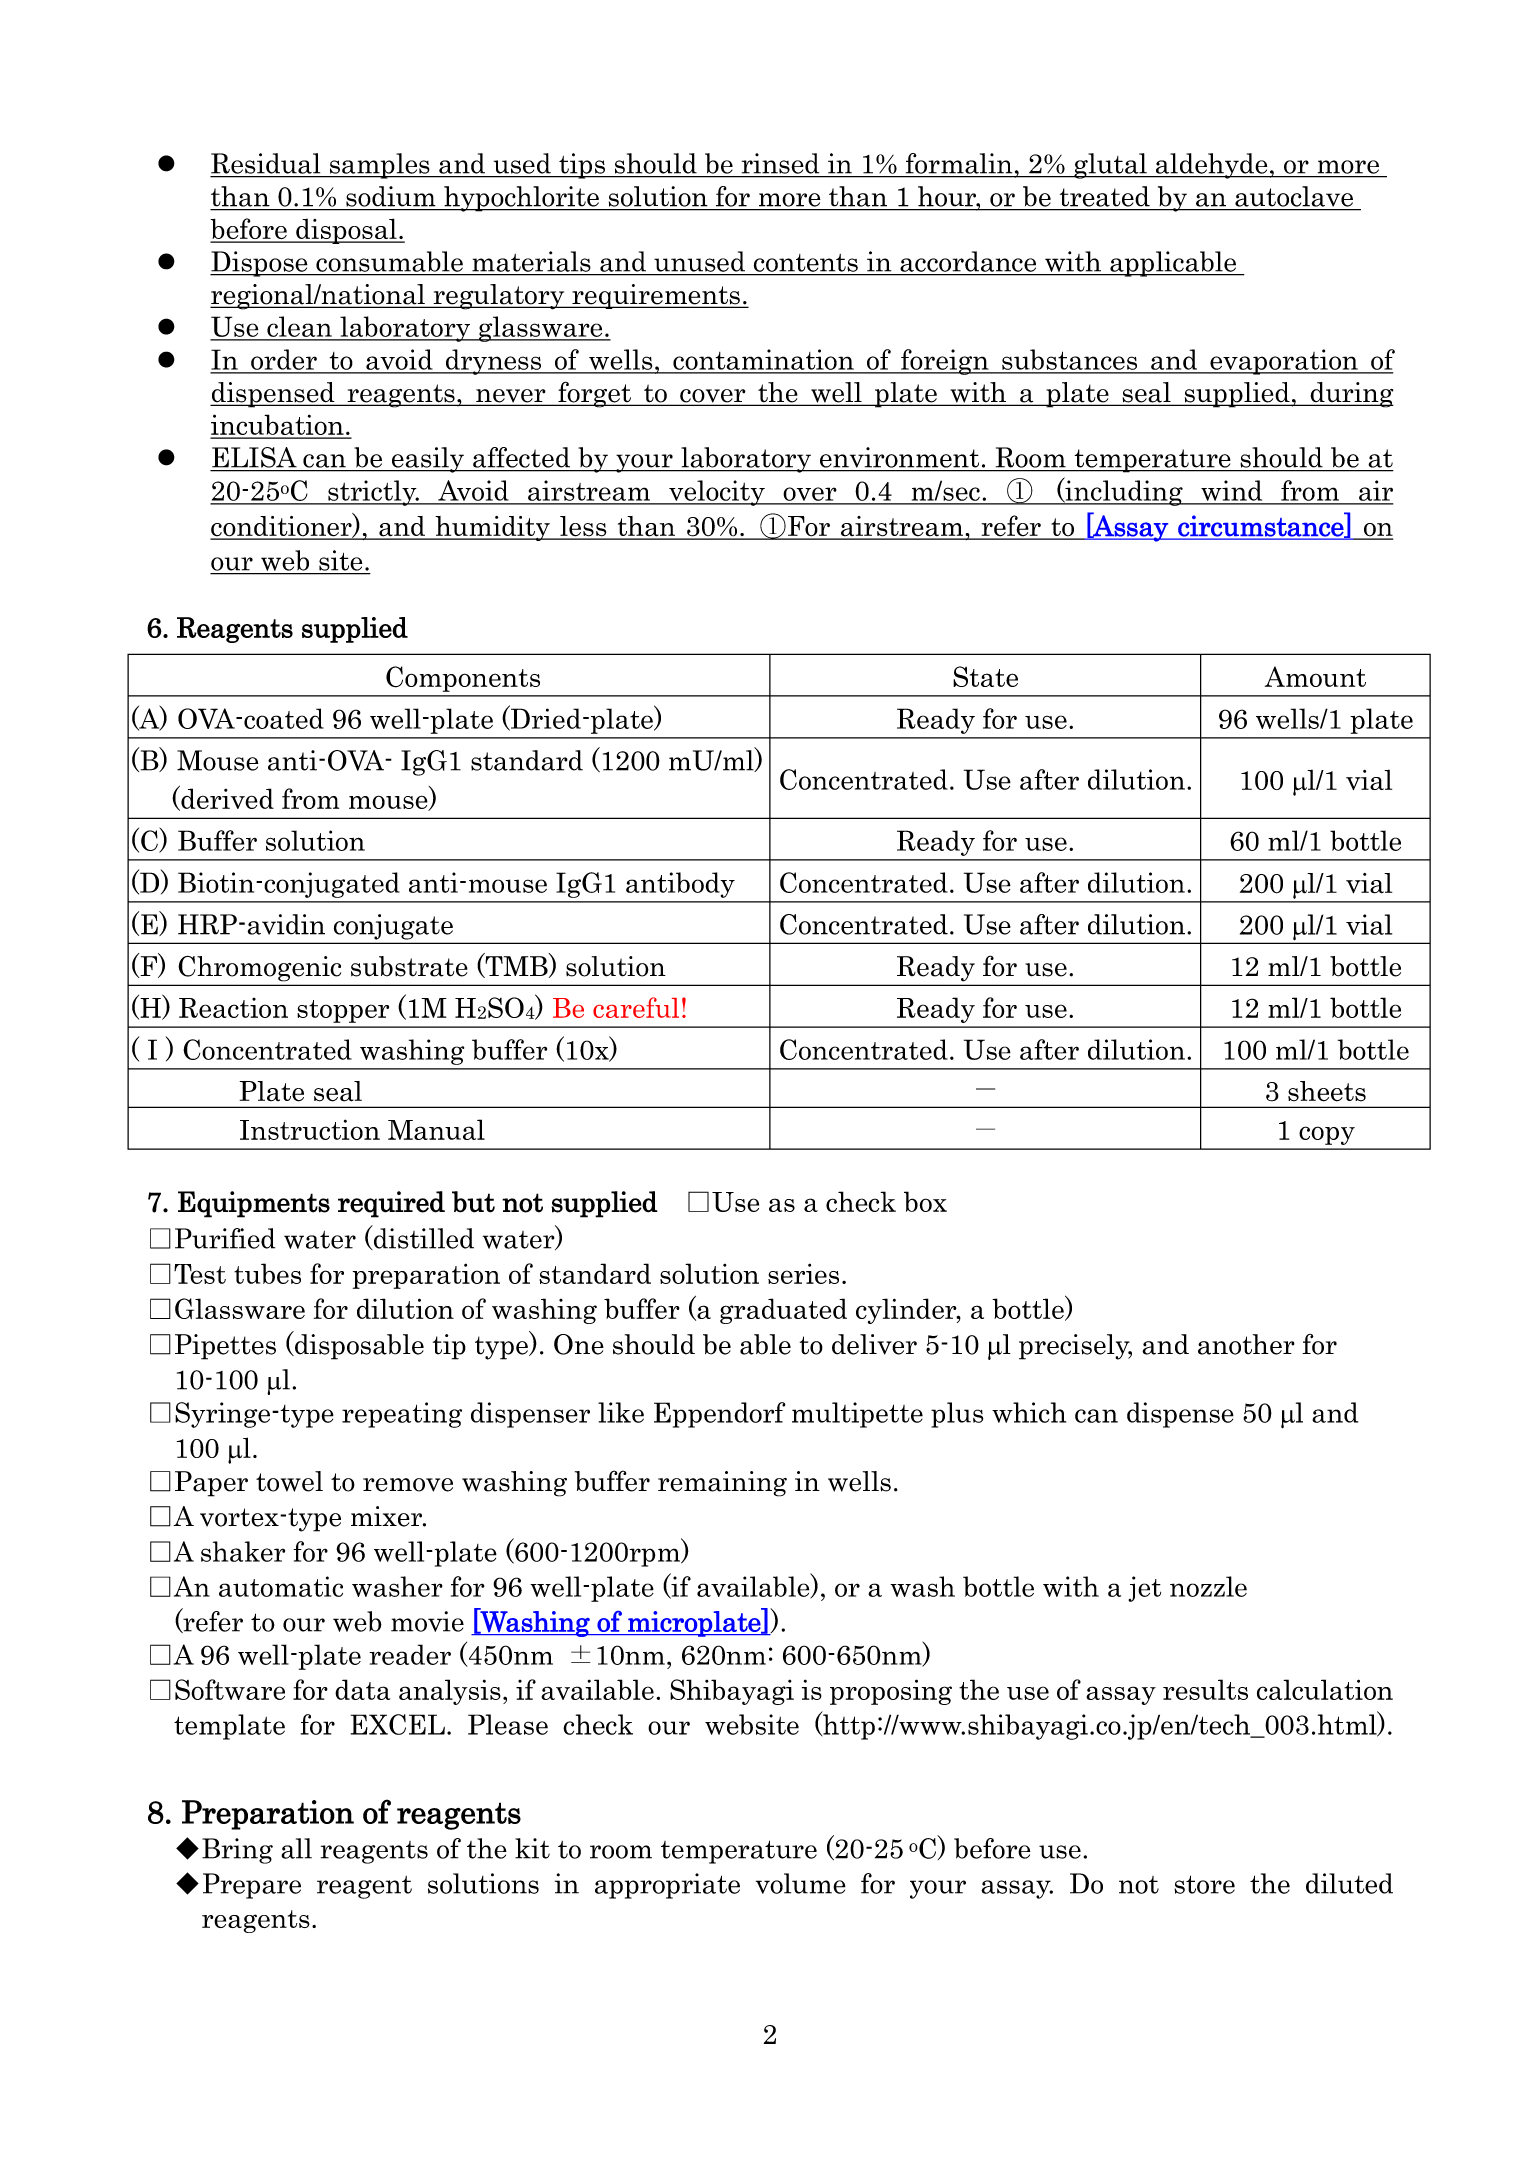 The height and width of the image is (2178, 1540). I want to click on disposal, so click(346, 231).
